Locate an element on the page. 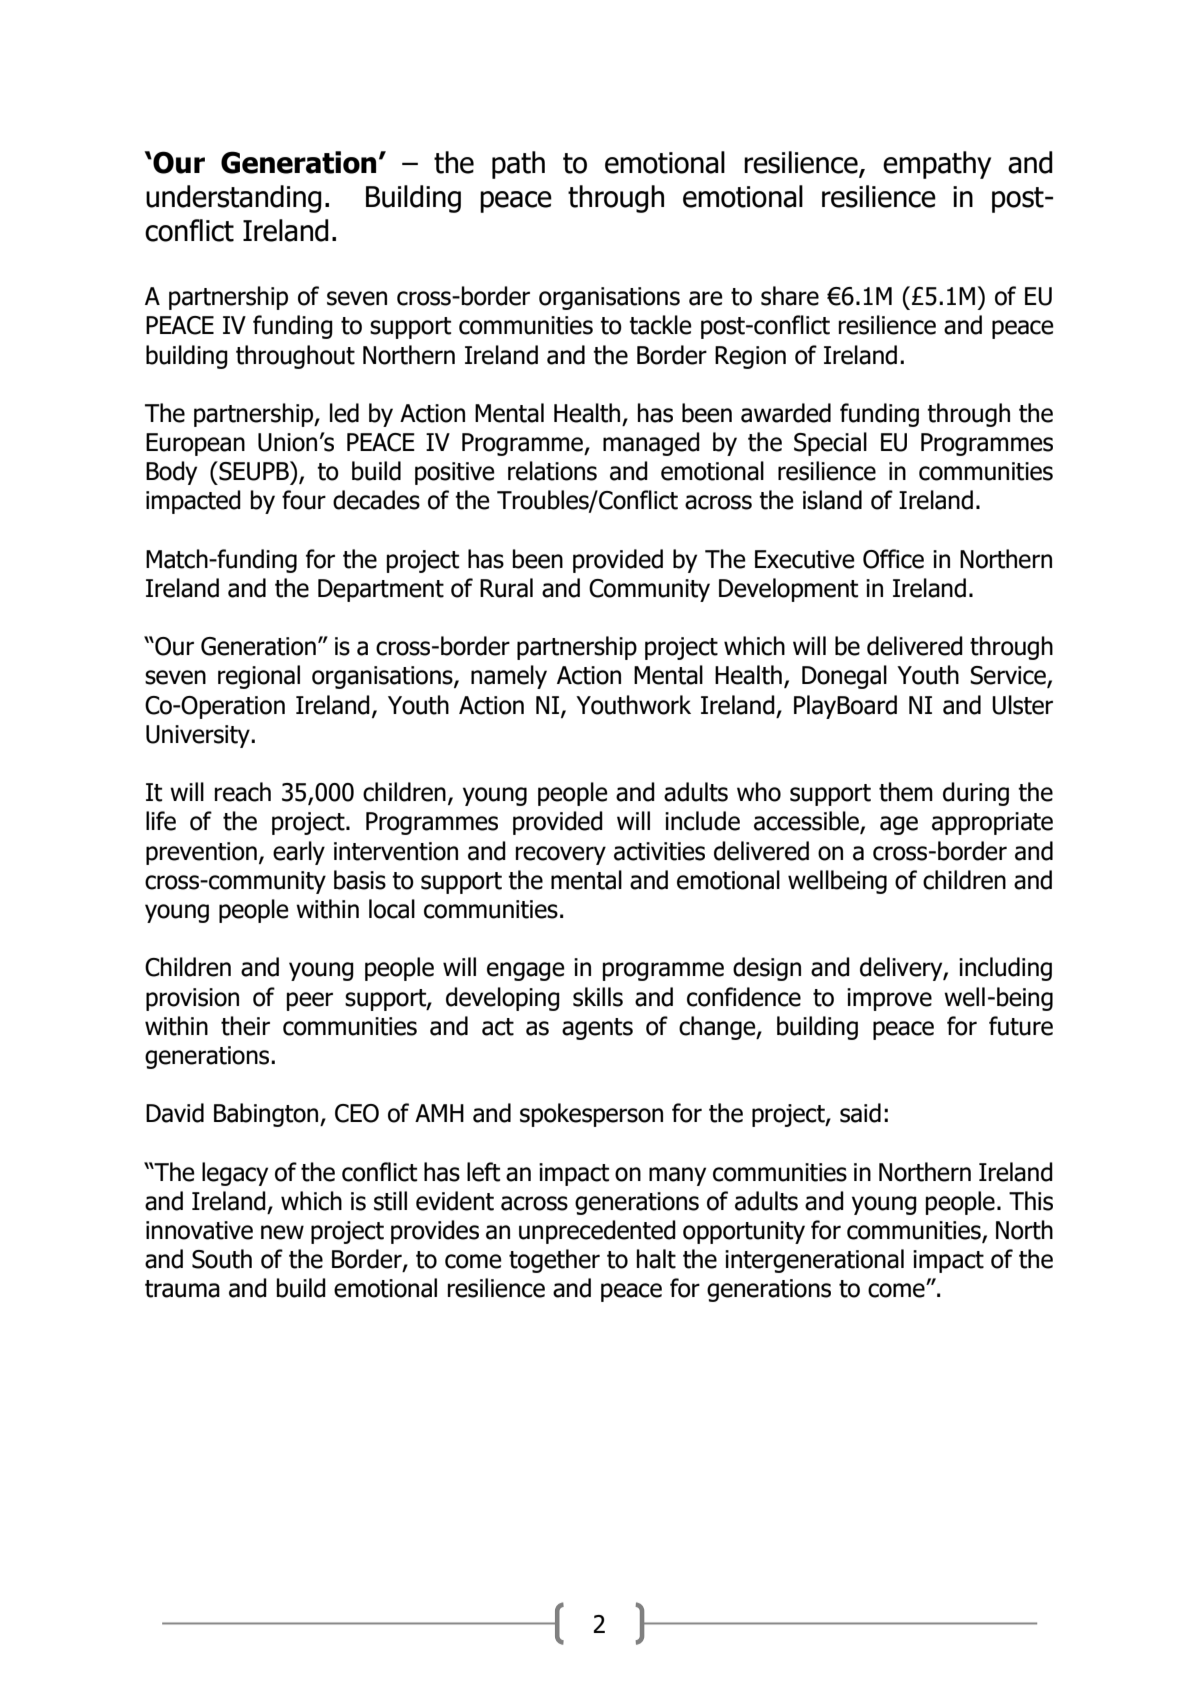  tackle is located at coordinates (660, 325).
